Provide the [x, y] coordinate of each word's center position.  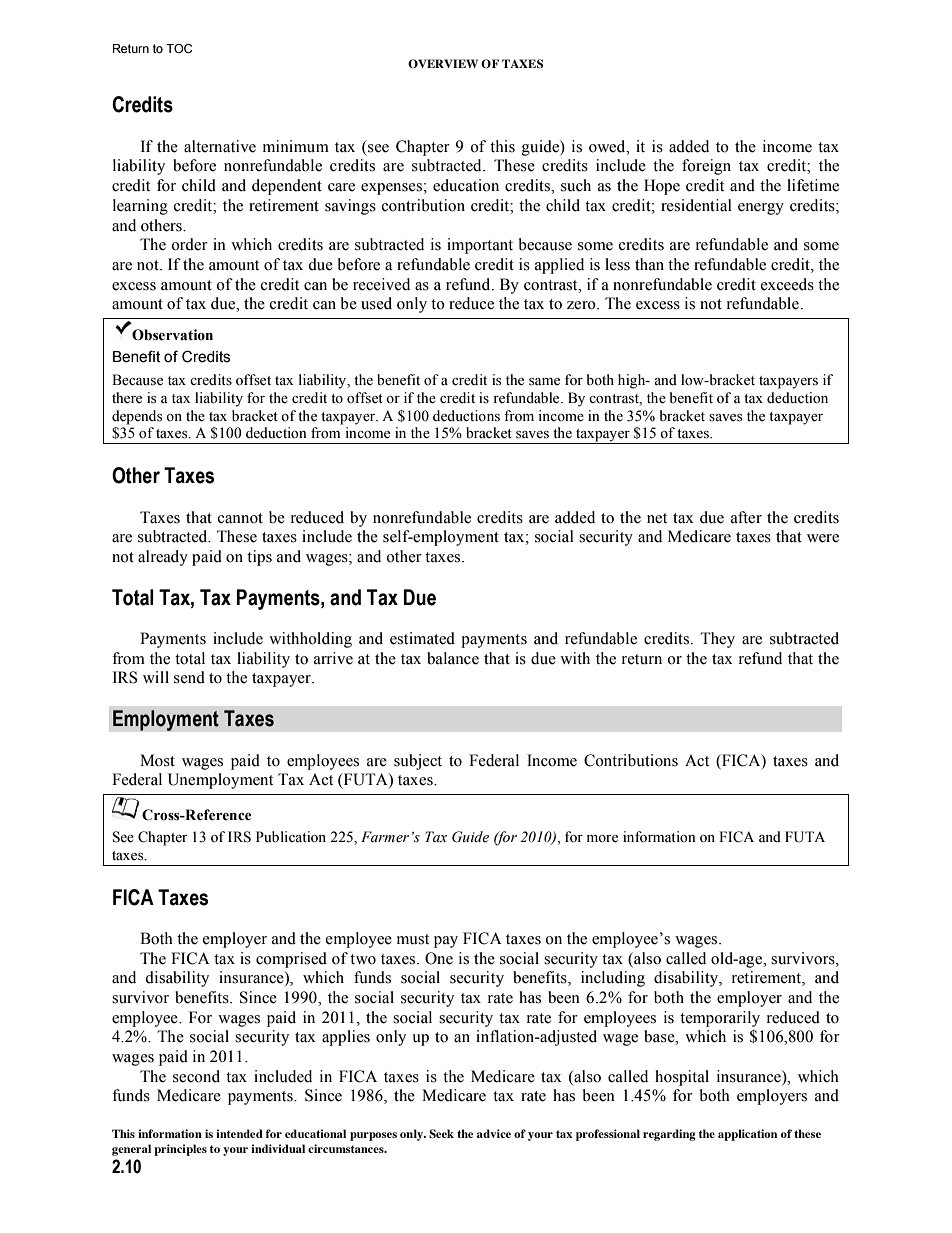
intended [239, 1133]
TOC [179, 48]
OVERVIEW [443, 63]
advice [494, 1133]
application [747, 1135]
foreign [706, 167]
